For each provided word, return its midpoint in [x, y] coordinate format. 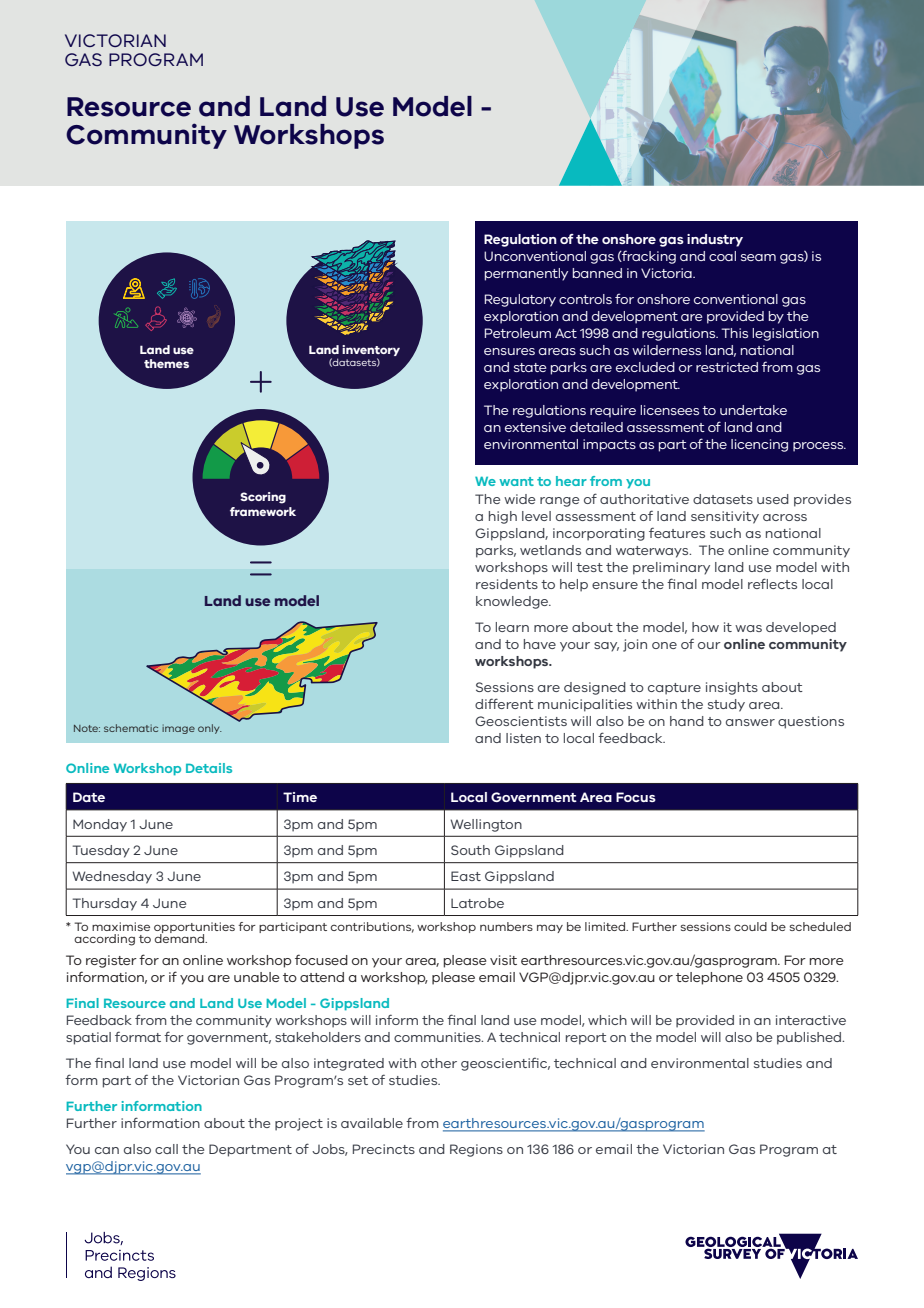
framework [263, 511]
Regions [476, 1150]
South [470, 850]
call [166, 1149]
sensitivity [725, 517]
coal [722, 256]
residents [507, 584]
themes [166, 363]
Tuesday [101, 851]
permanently [526, 274]
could [750, 926]
